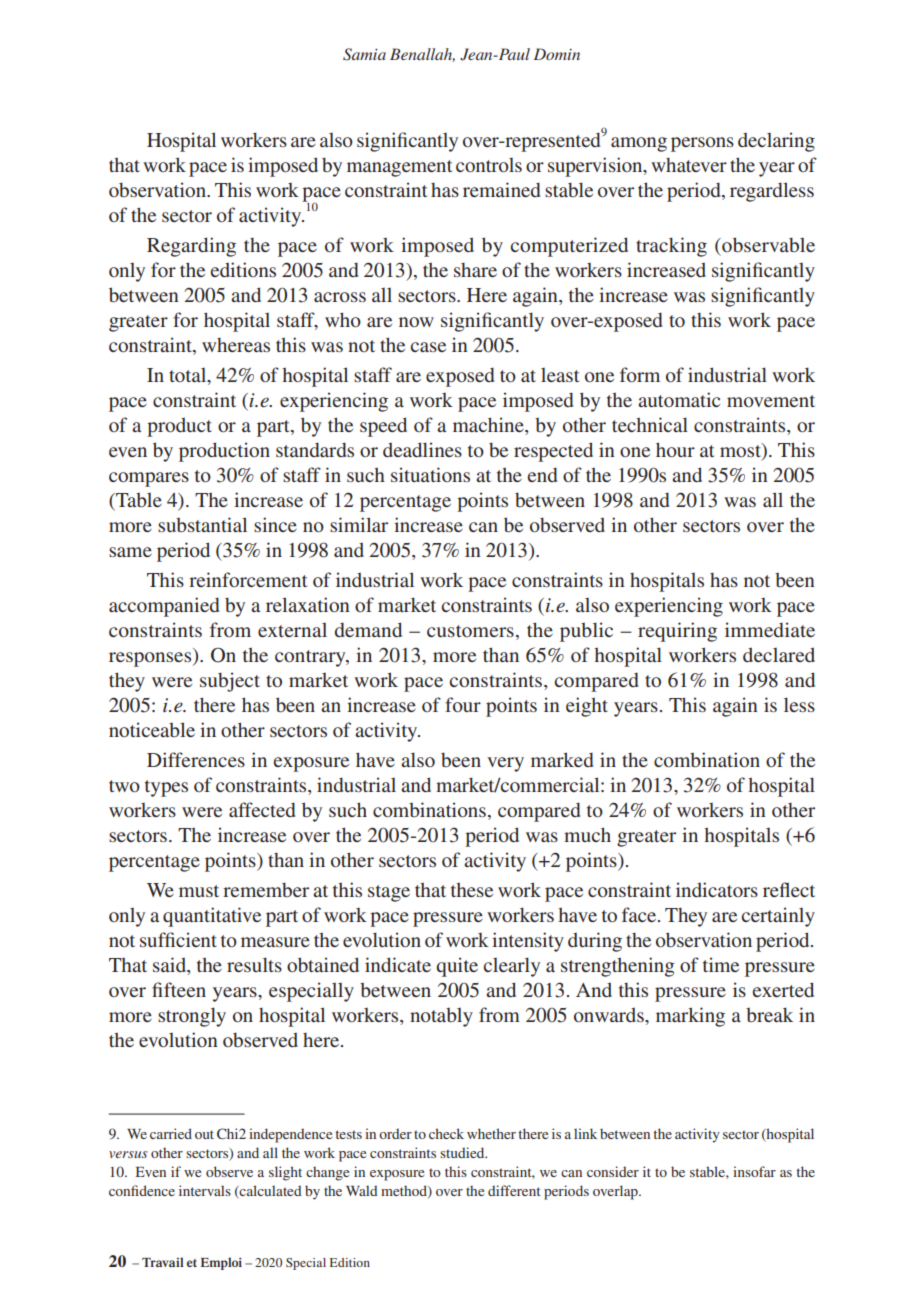 This document has height=1305, width=924. Describe the element at coordinates (230, 682) in the document. I see `subject` at that location.
